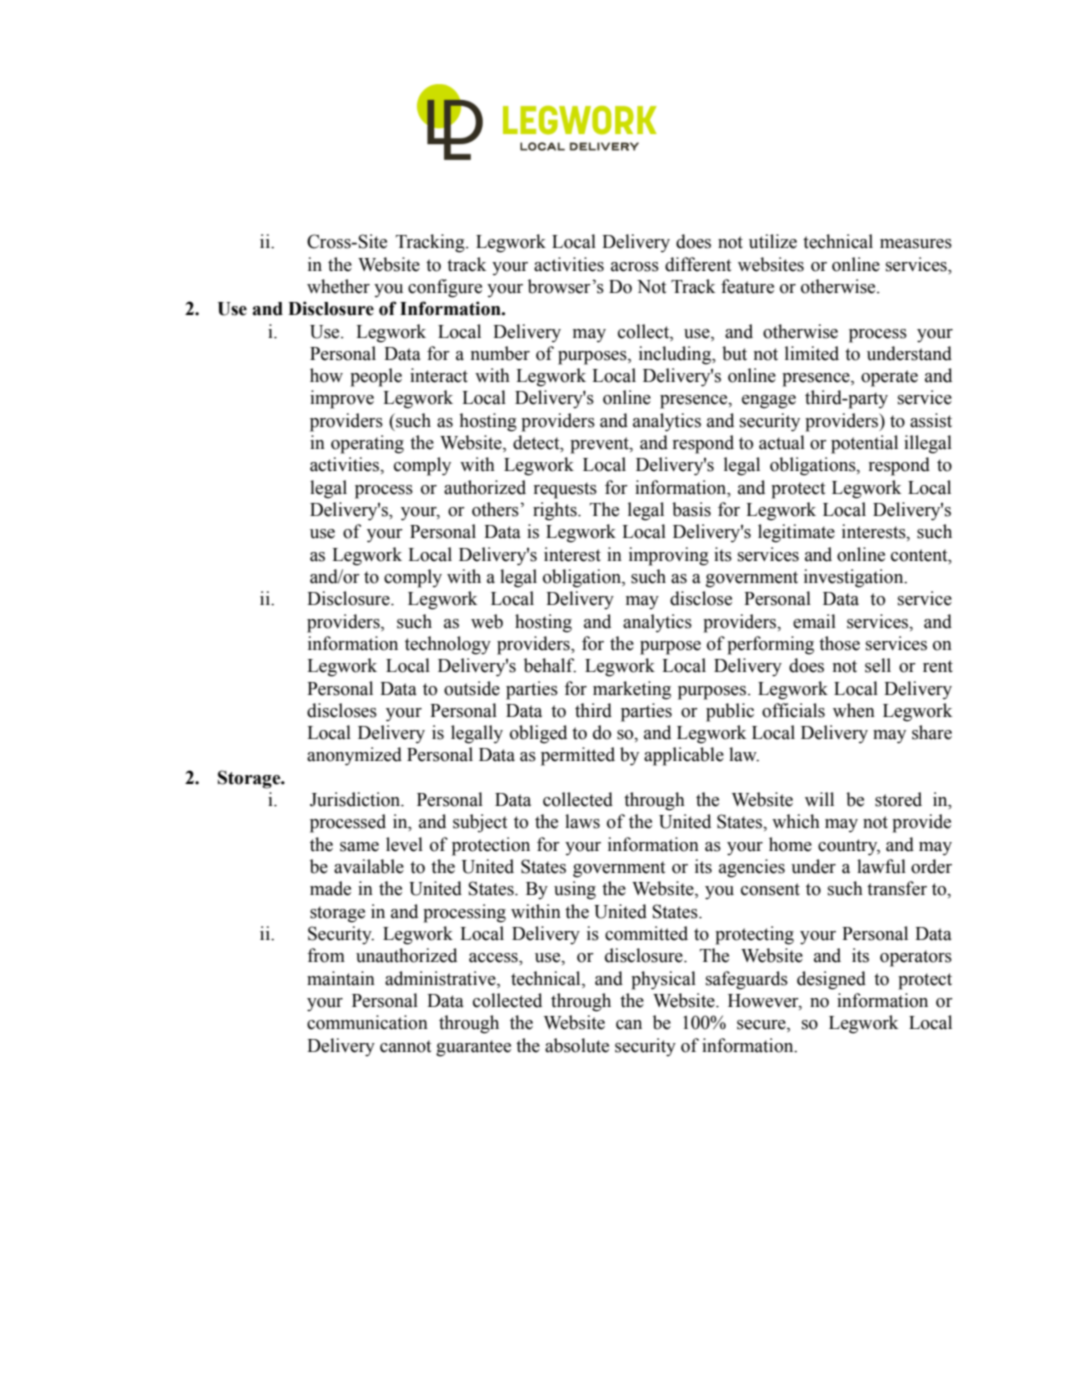  What do you see at coordinates (831, 980) in the document?
I see `designed` at bounding box center [831, 980].
